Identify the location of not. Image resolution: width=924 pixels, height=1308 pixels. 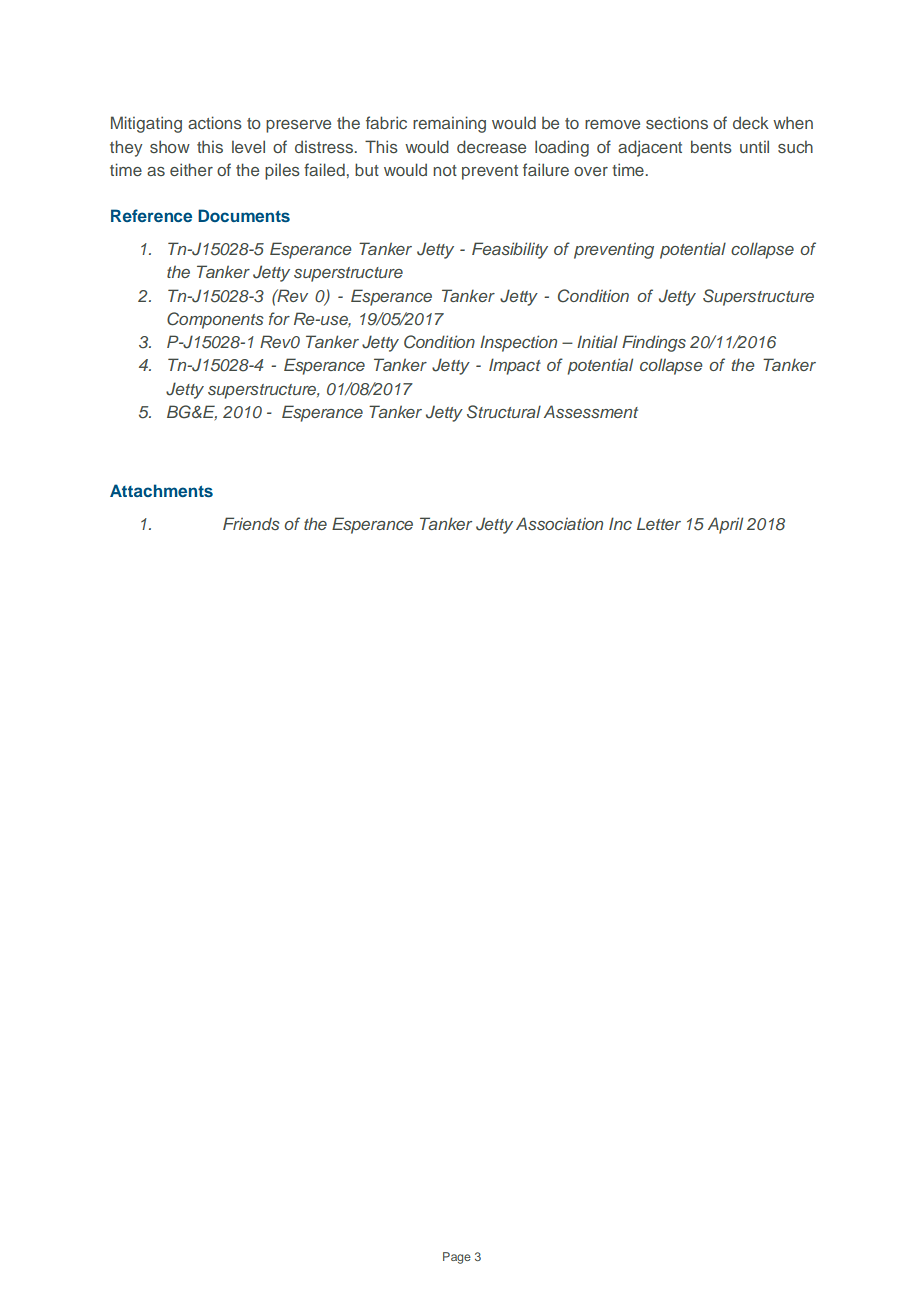
(445, 170).
